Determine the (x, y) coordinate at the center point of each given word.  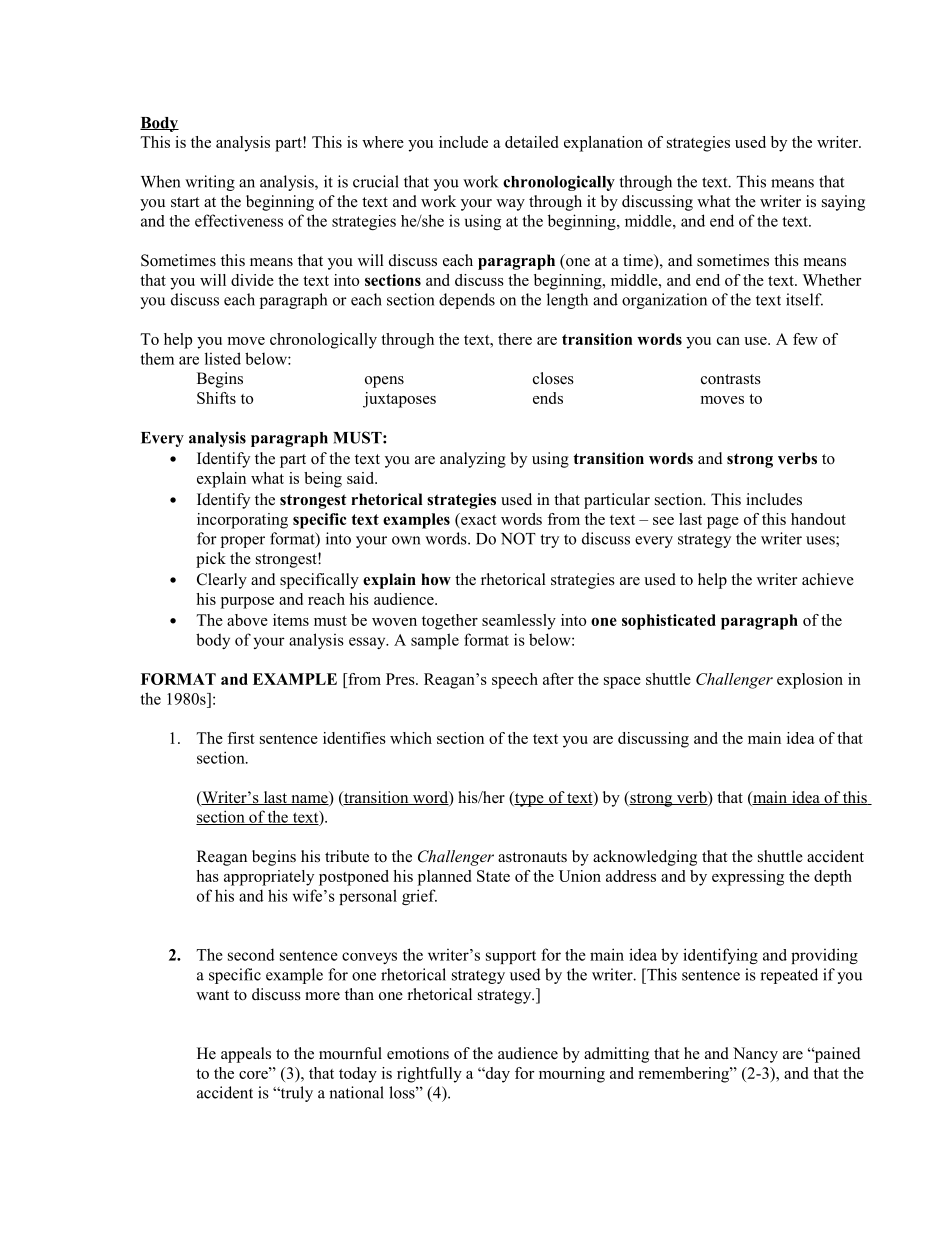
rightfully (429, 1075)
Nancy (755, 1055)
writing (210, 183)
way (510, 205)
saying (843, 203)
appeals (246, 1055)
